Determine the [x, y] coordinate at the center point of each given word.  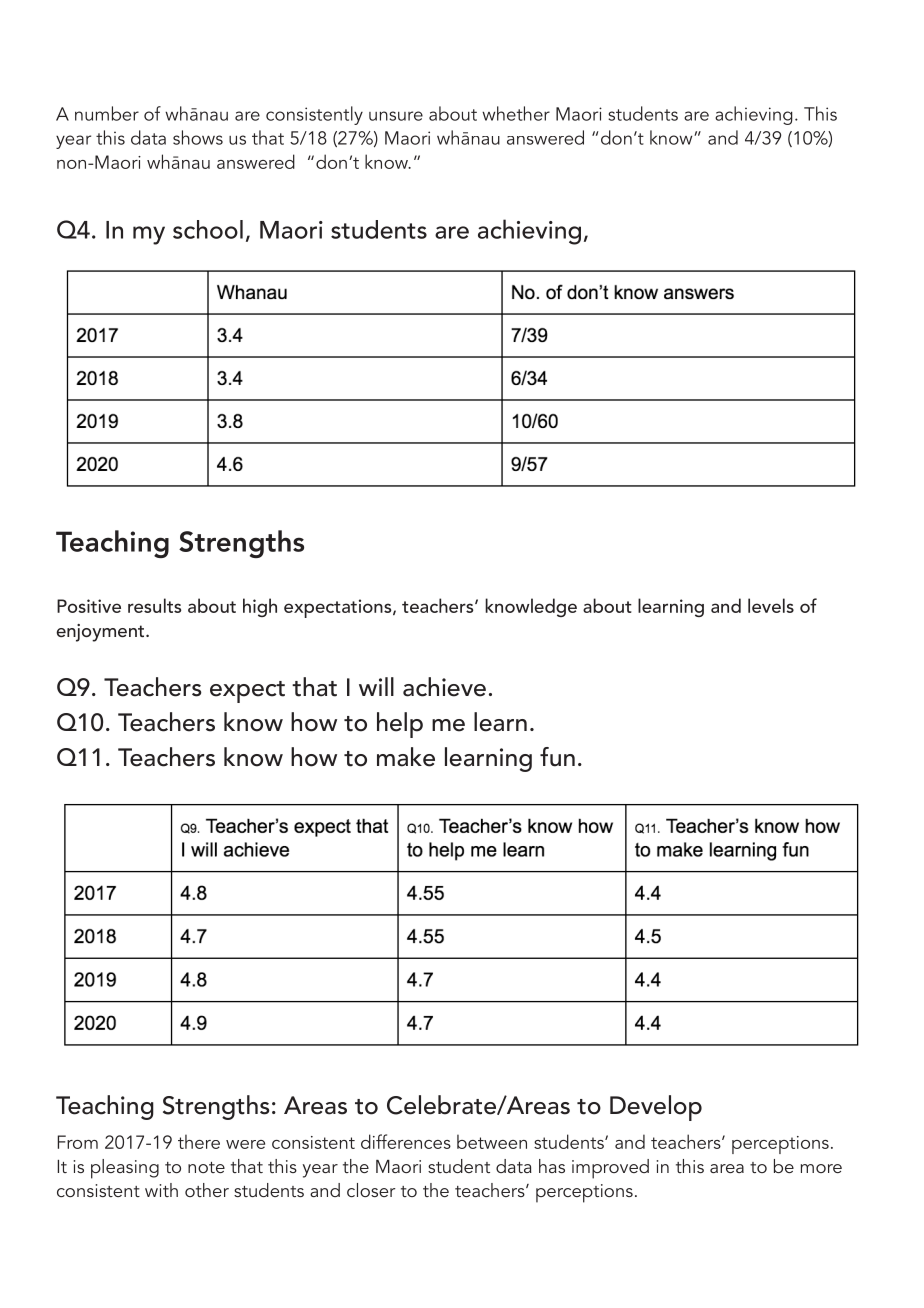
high [260, 607]
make [406, 757]
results [154, 605]
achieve [444, 687]
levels [771, 605]
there [199, 1141]
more [821, 1168]
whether [516, 113]
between [492, 1141]
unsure [396, 116]
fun [557, 757]
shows [198, 137]
